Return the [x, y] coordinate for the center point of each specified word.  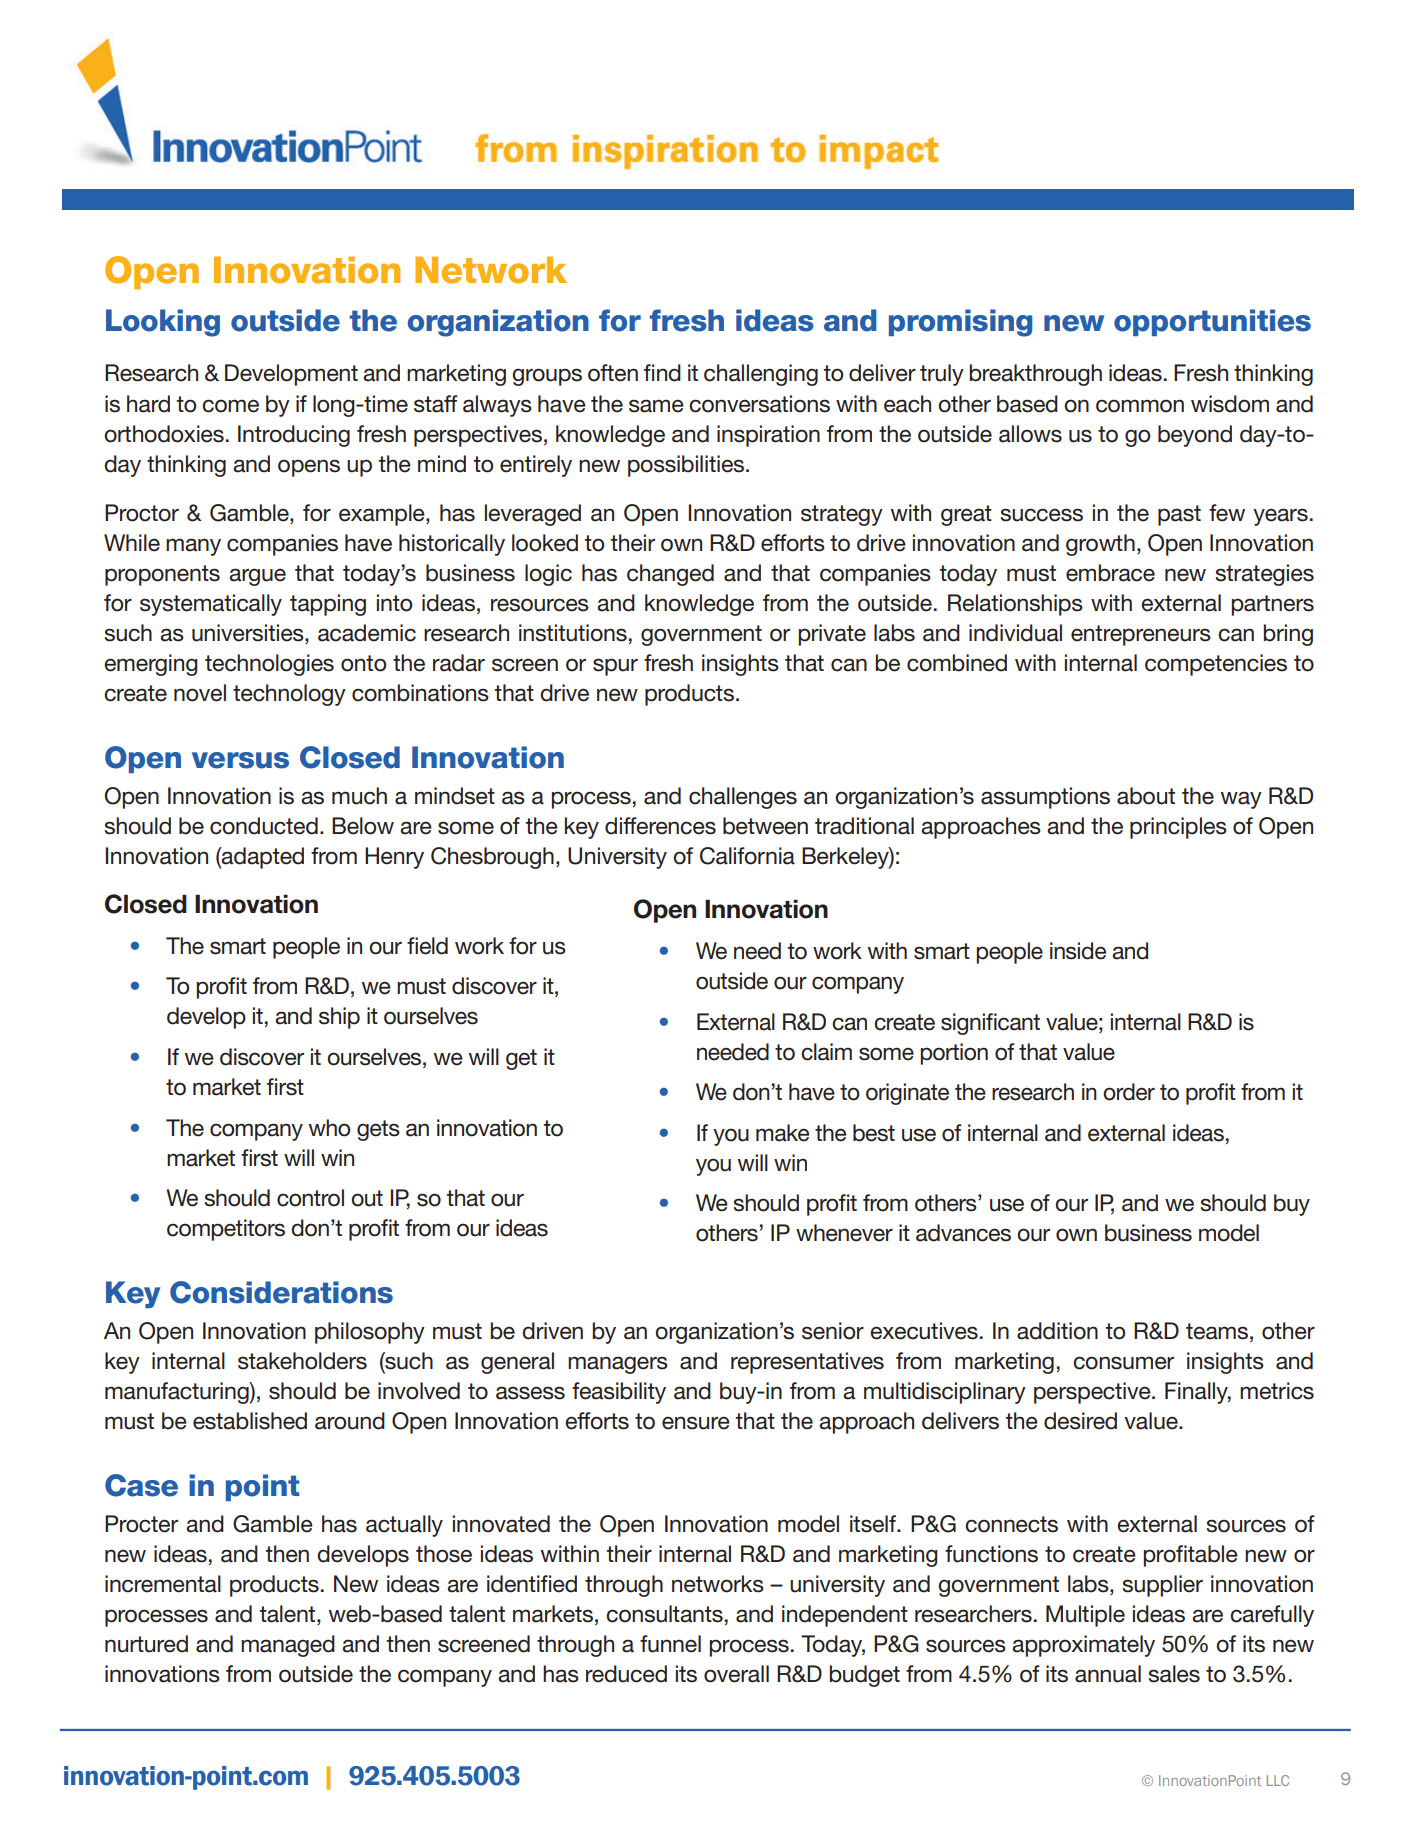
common [1140, 406]
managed [288, 1646]
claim [826, 1052]
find [662, 373]
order [1129, 1092]
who [329, 1128]
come [230, 406]
